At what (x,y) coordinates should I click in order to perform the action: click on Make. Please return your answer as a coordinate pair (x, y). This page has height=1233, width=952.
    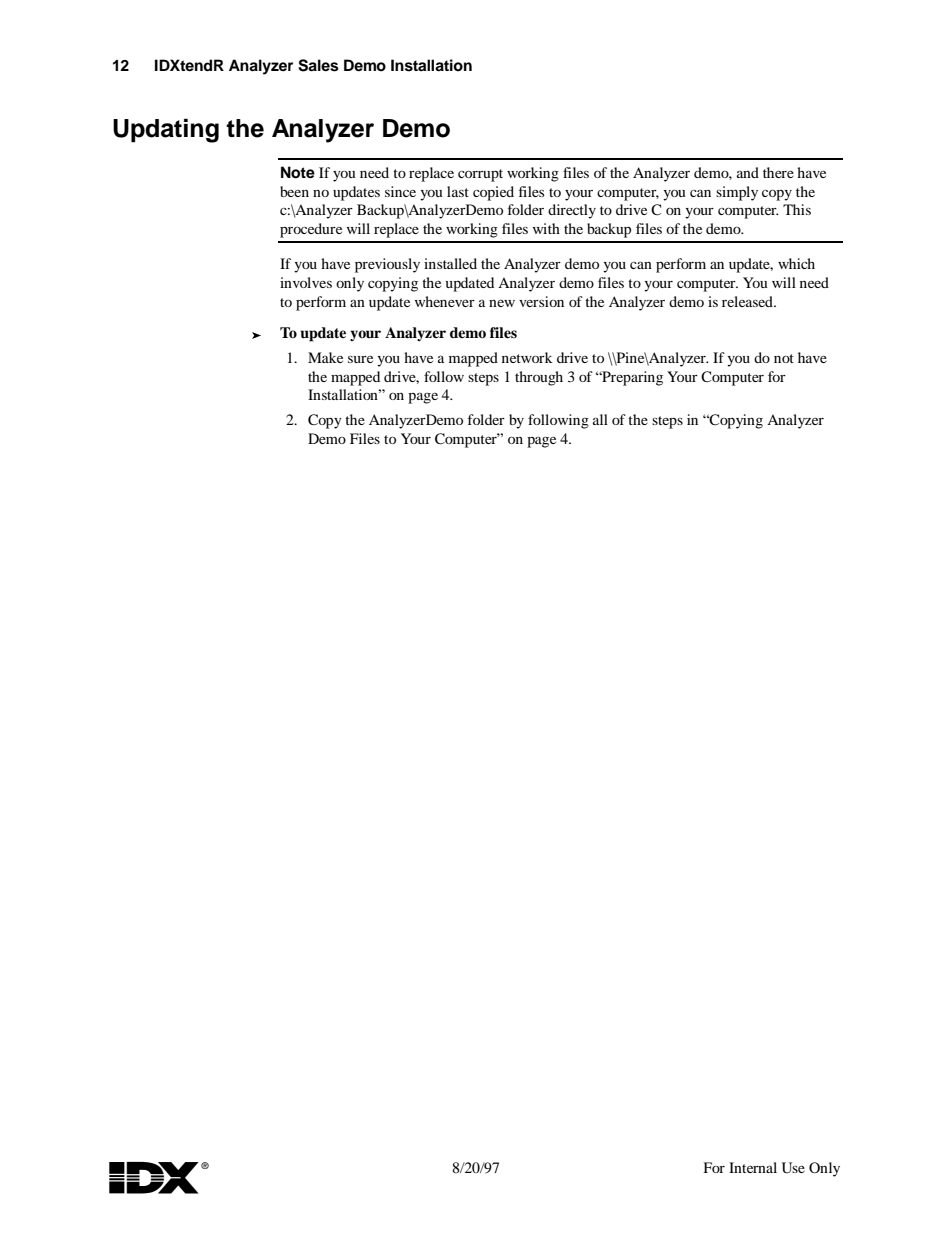
    Looking at the image, I should click on (325, 357).
